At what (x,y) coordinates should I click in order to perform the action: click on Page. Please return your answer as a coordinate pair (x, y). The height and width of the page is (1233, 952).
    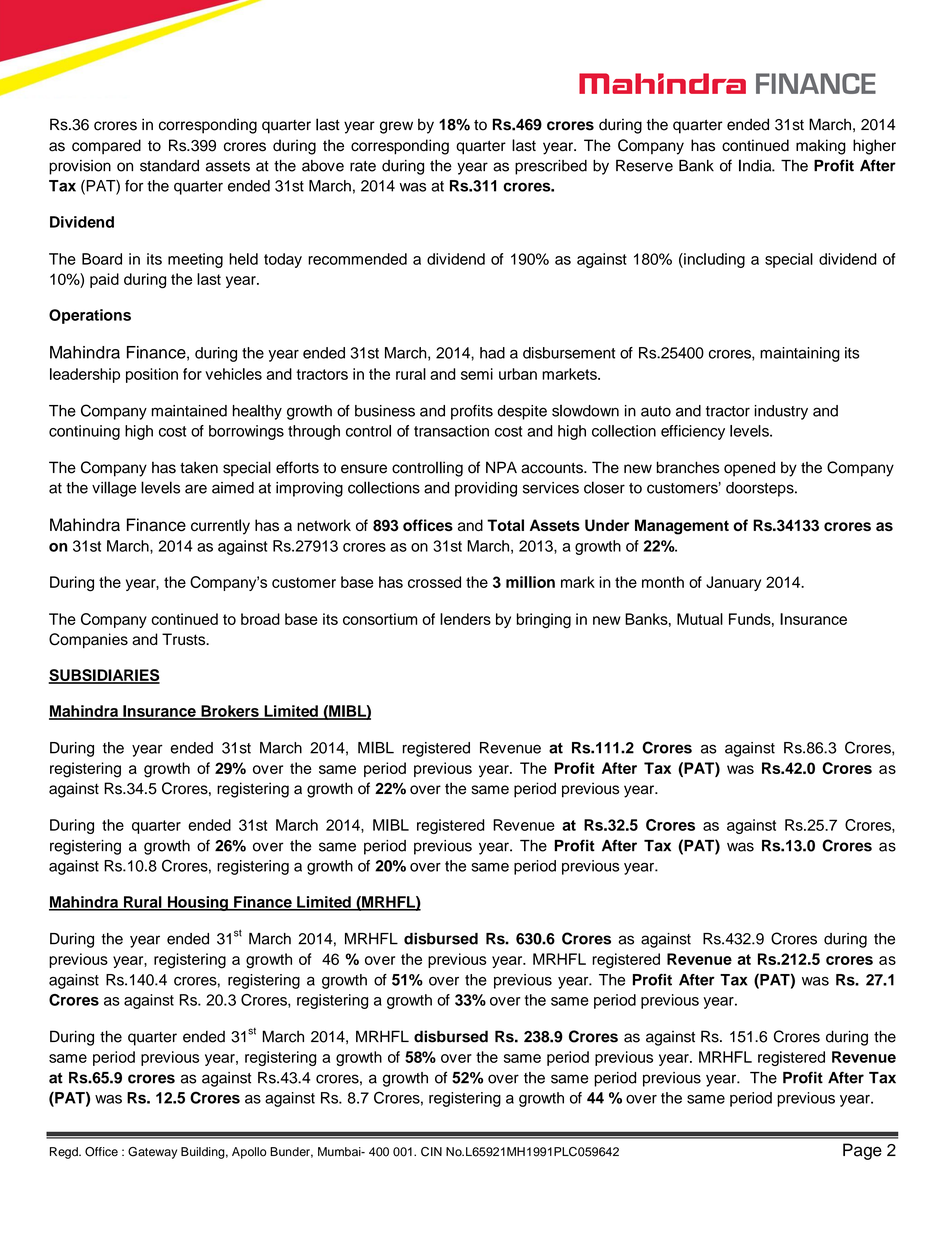
    Looking at the image, I should click on (862, 1151).
